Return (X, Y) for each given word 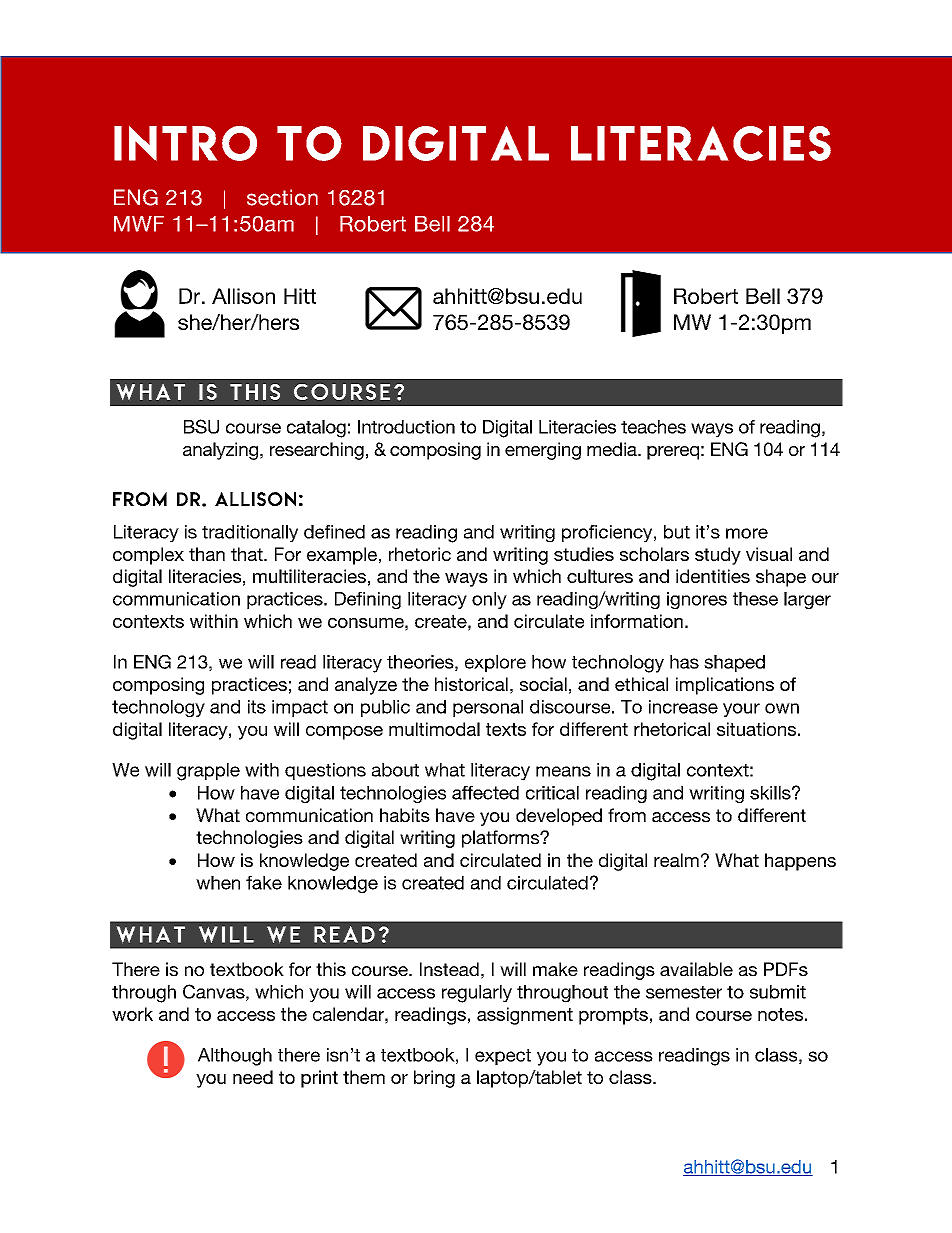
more (747, 533)
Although (235, 1057)
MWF (139, 224)
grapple (208, 772)
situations (756, 729)
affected (485, 793)
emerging (543, 451)
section (282, 197)
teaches (653, 427)
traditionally (250, 533)
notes (780, 1014)
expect (503, 1057)
